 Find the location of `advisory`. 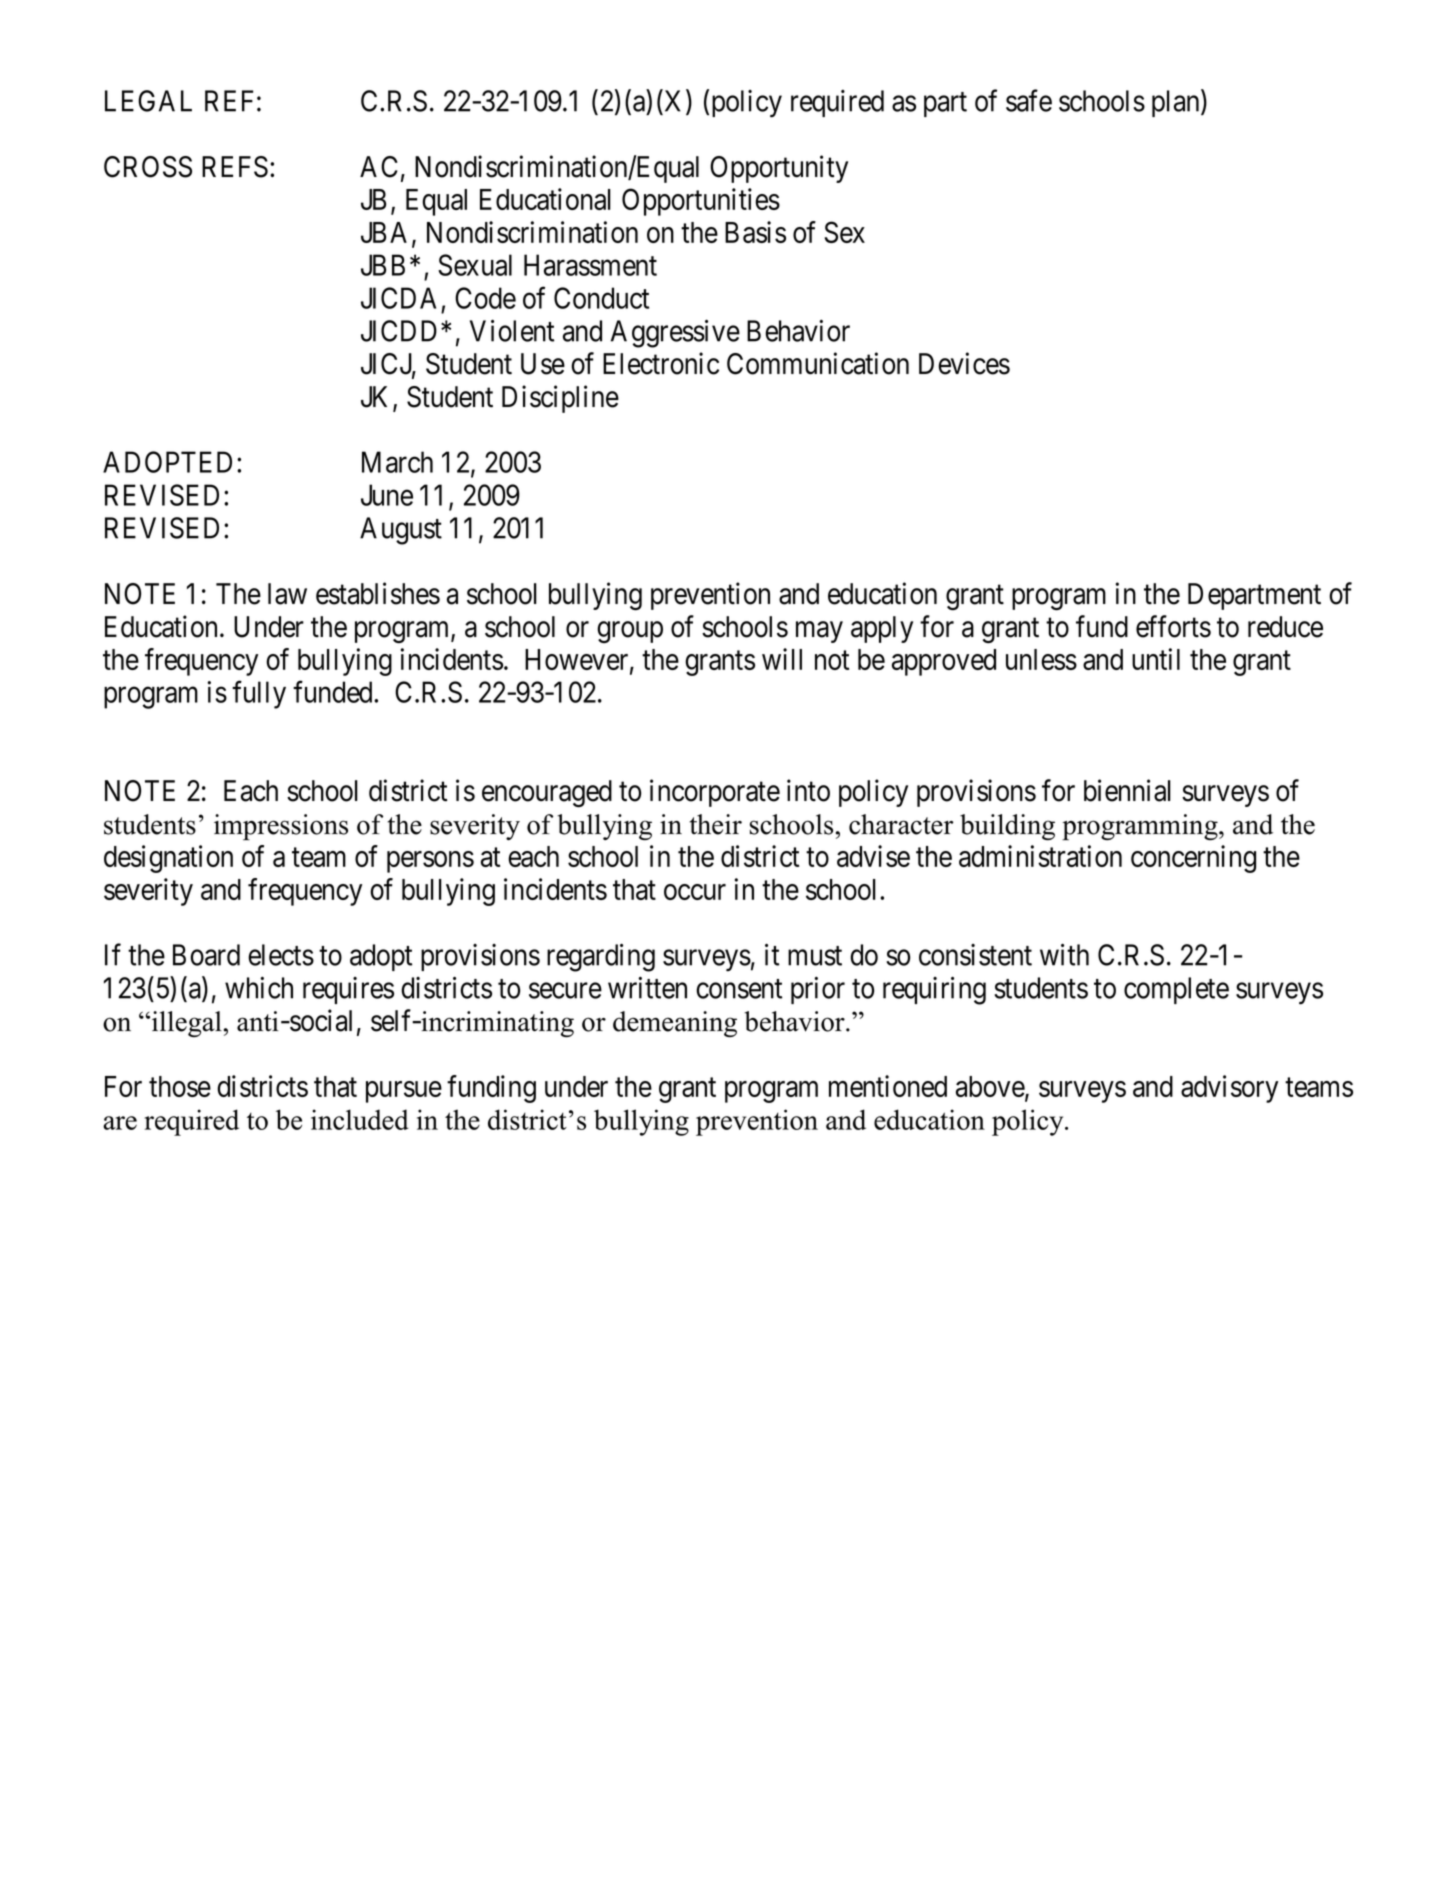

advisory is located at coordinates (1229, 1089).
